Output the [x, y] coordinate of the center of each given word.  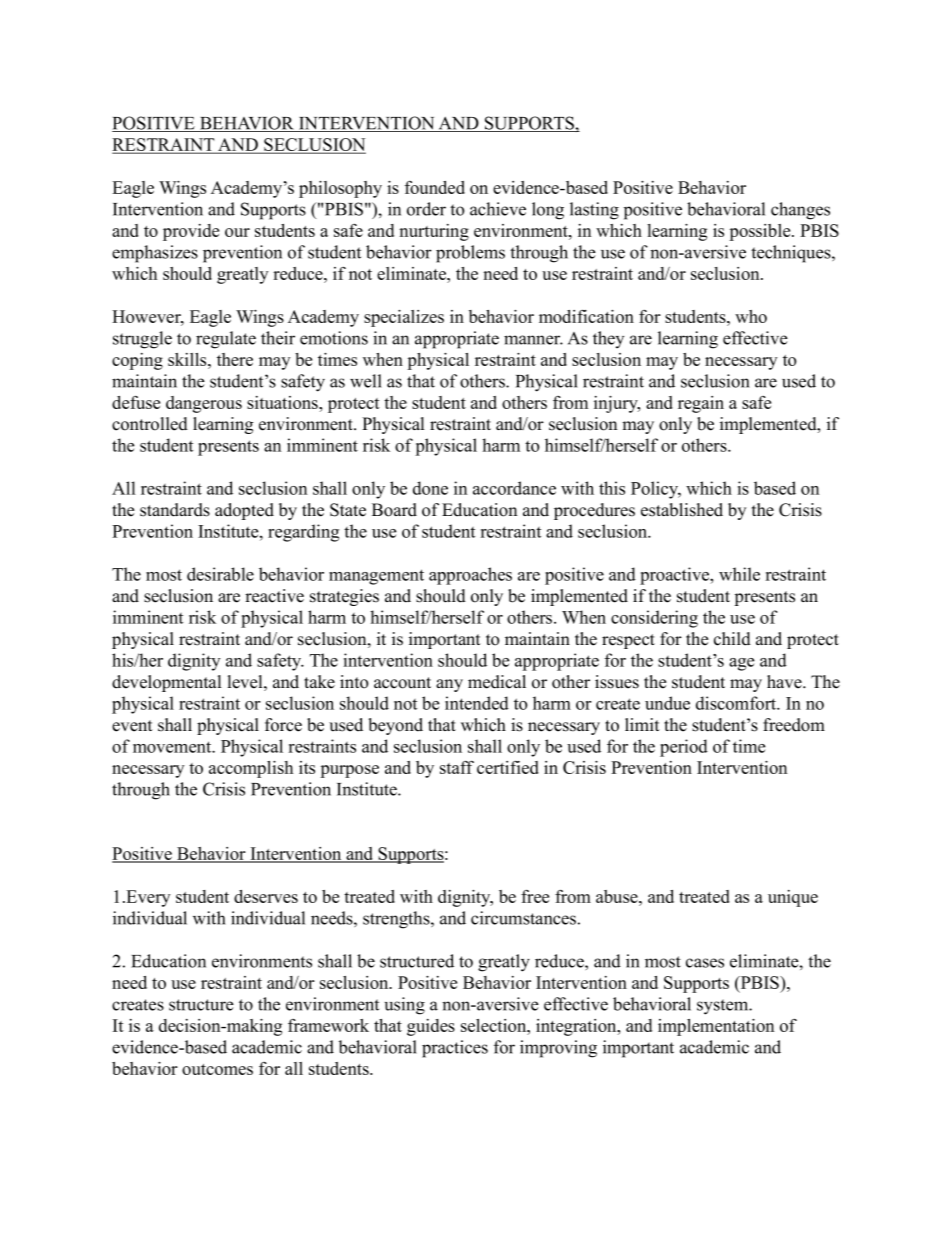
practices [455, 1049]
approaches [470, 576]
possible [761, 232]
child [732, 639]
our [237, 232]
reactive [274, 596]
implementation [716, 1027]
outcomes [217, 1069]
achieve [498, 209]
